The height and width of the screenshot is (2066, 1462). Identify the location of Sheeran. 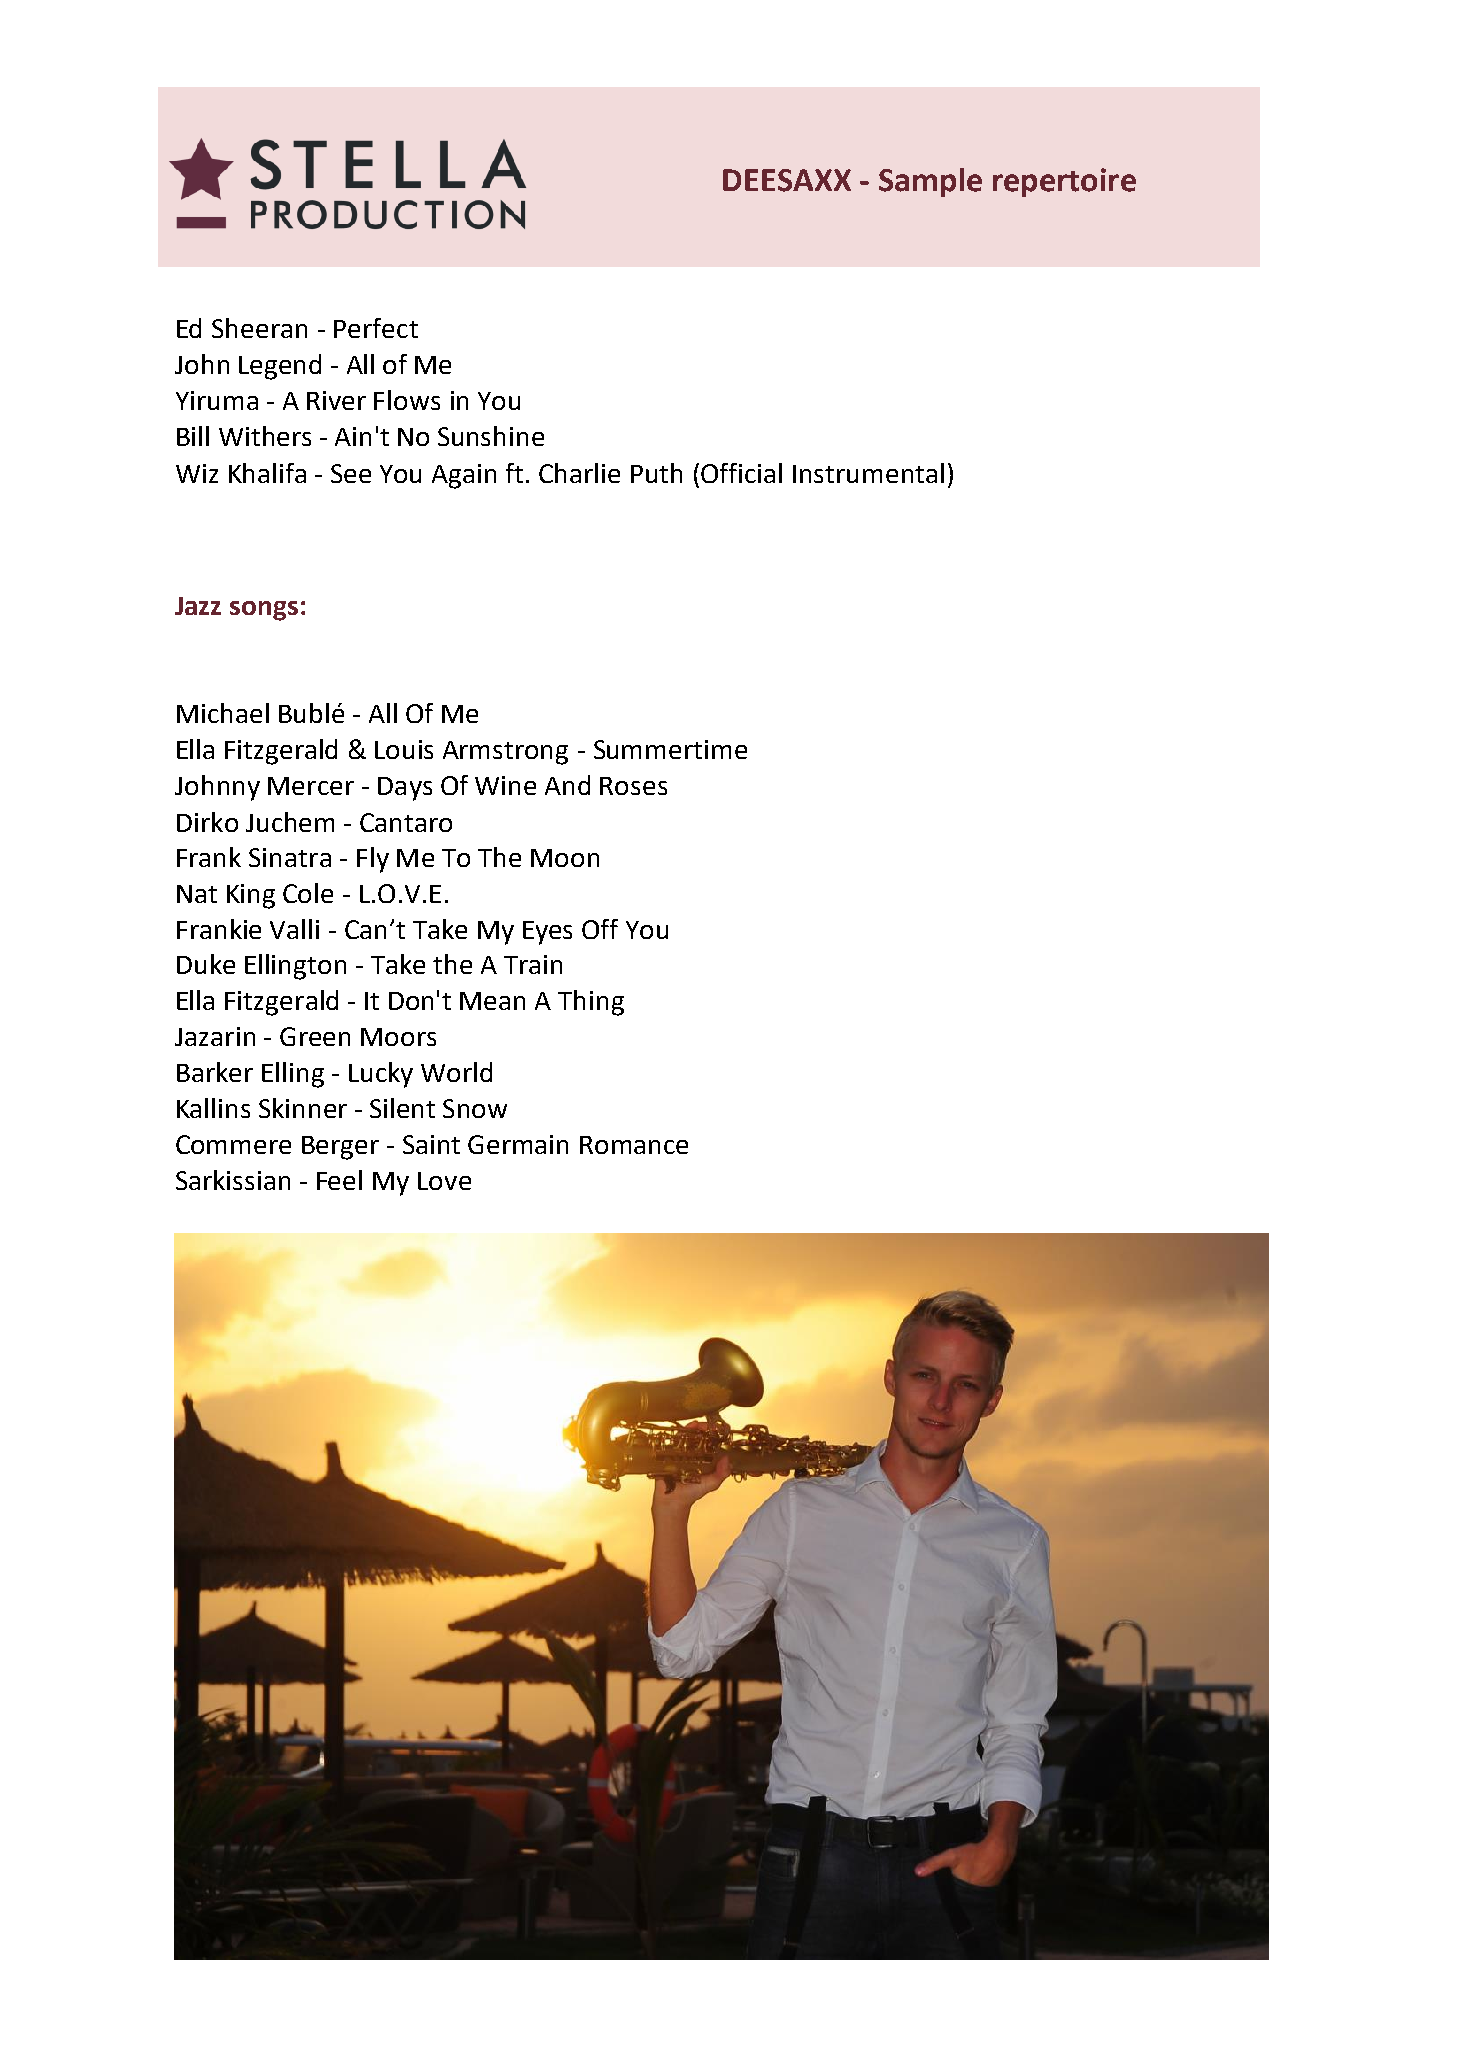
(259, 328).
